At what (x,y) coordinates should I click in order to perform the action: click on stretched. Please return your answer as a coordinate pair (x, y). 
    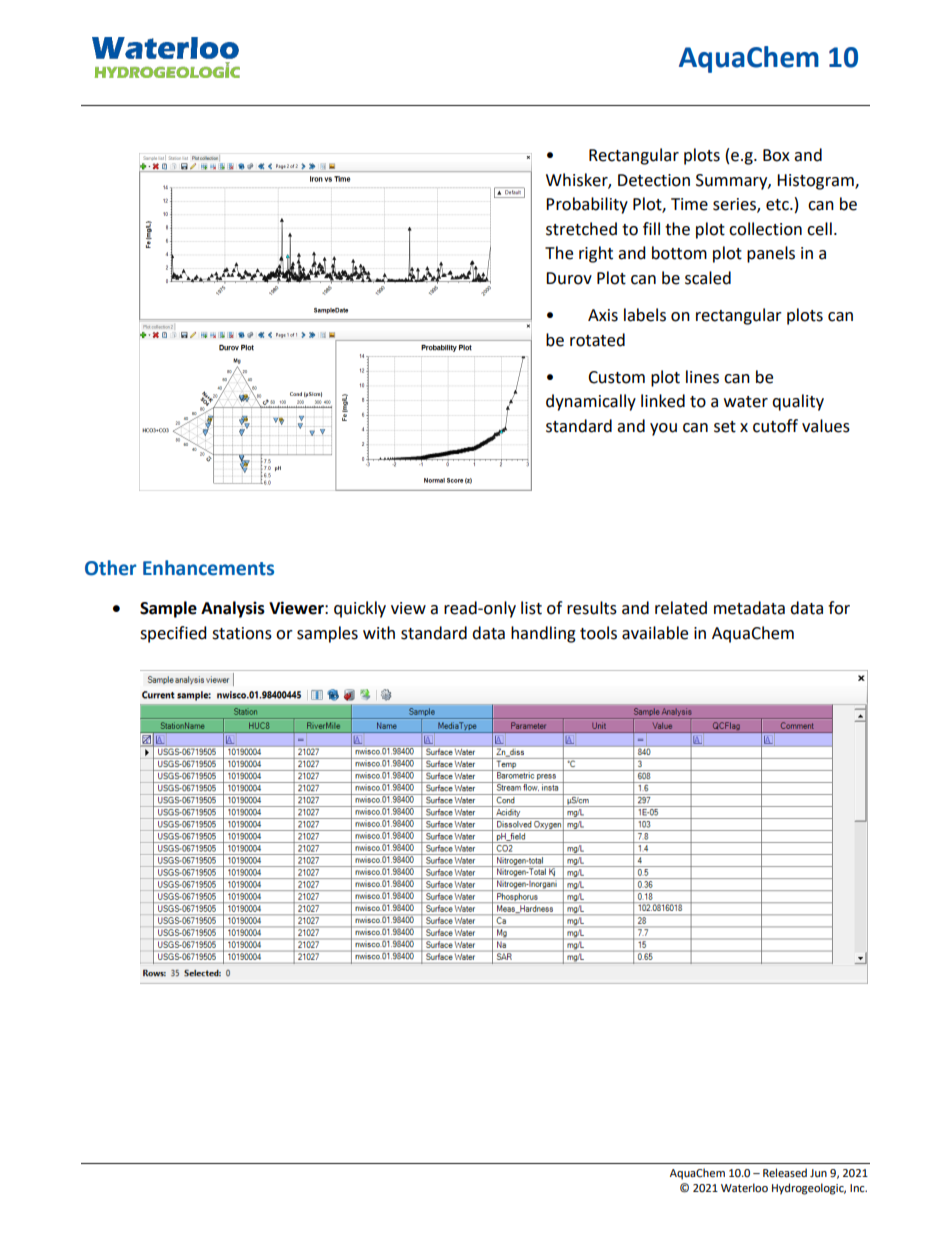
    Looking at the image, I should click on (581, 229).
